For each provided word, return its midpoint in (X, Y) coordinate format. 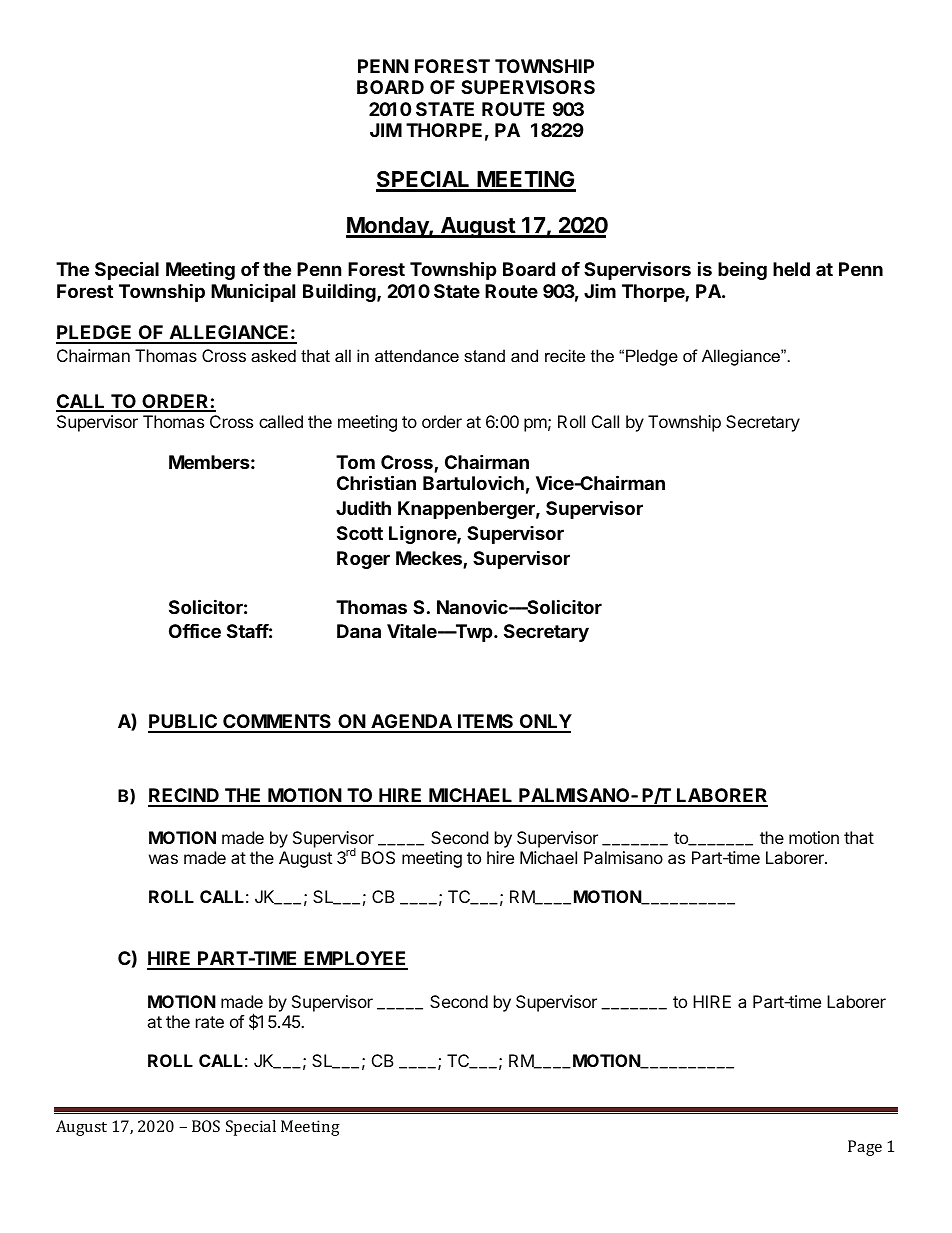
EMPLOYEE (355, 960)
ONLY (544, 723)
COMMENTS (277, 723)
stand (484, 355)
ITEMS (485, 723)
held (791, 269)
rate (210, 1022)
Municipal (253, 292)
